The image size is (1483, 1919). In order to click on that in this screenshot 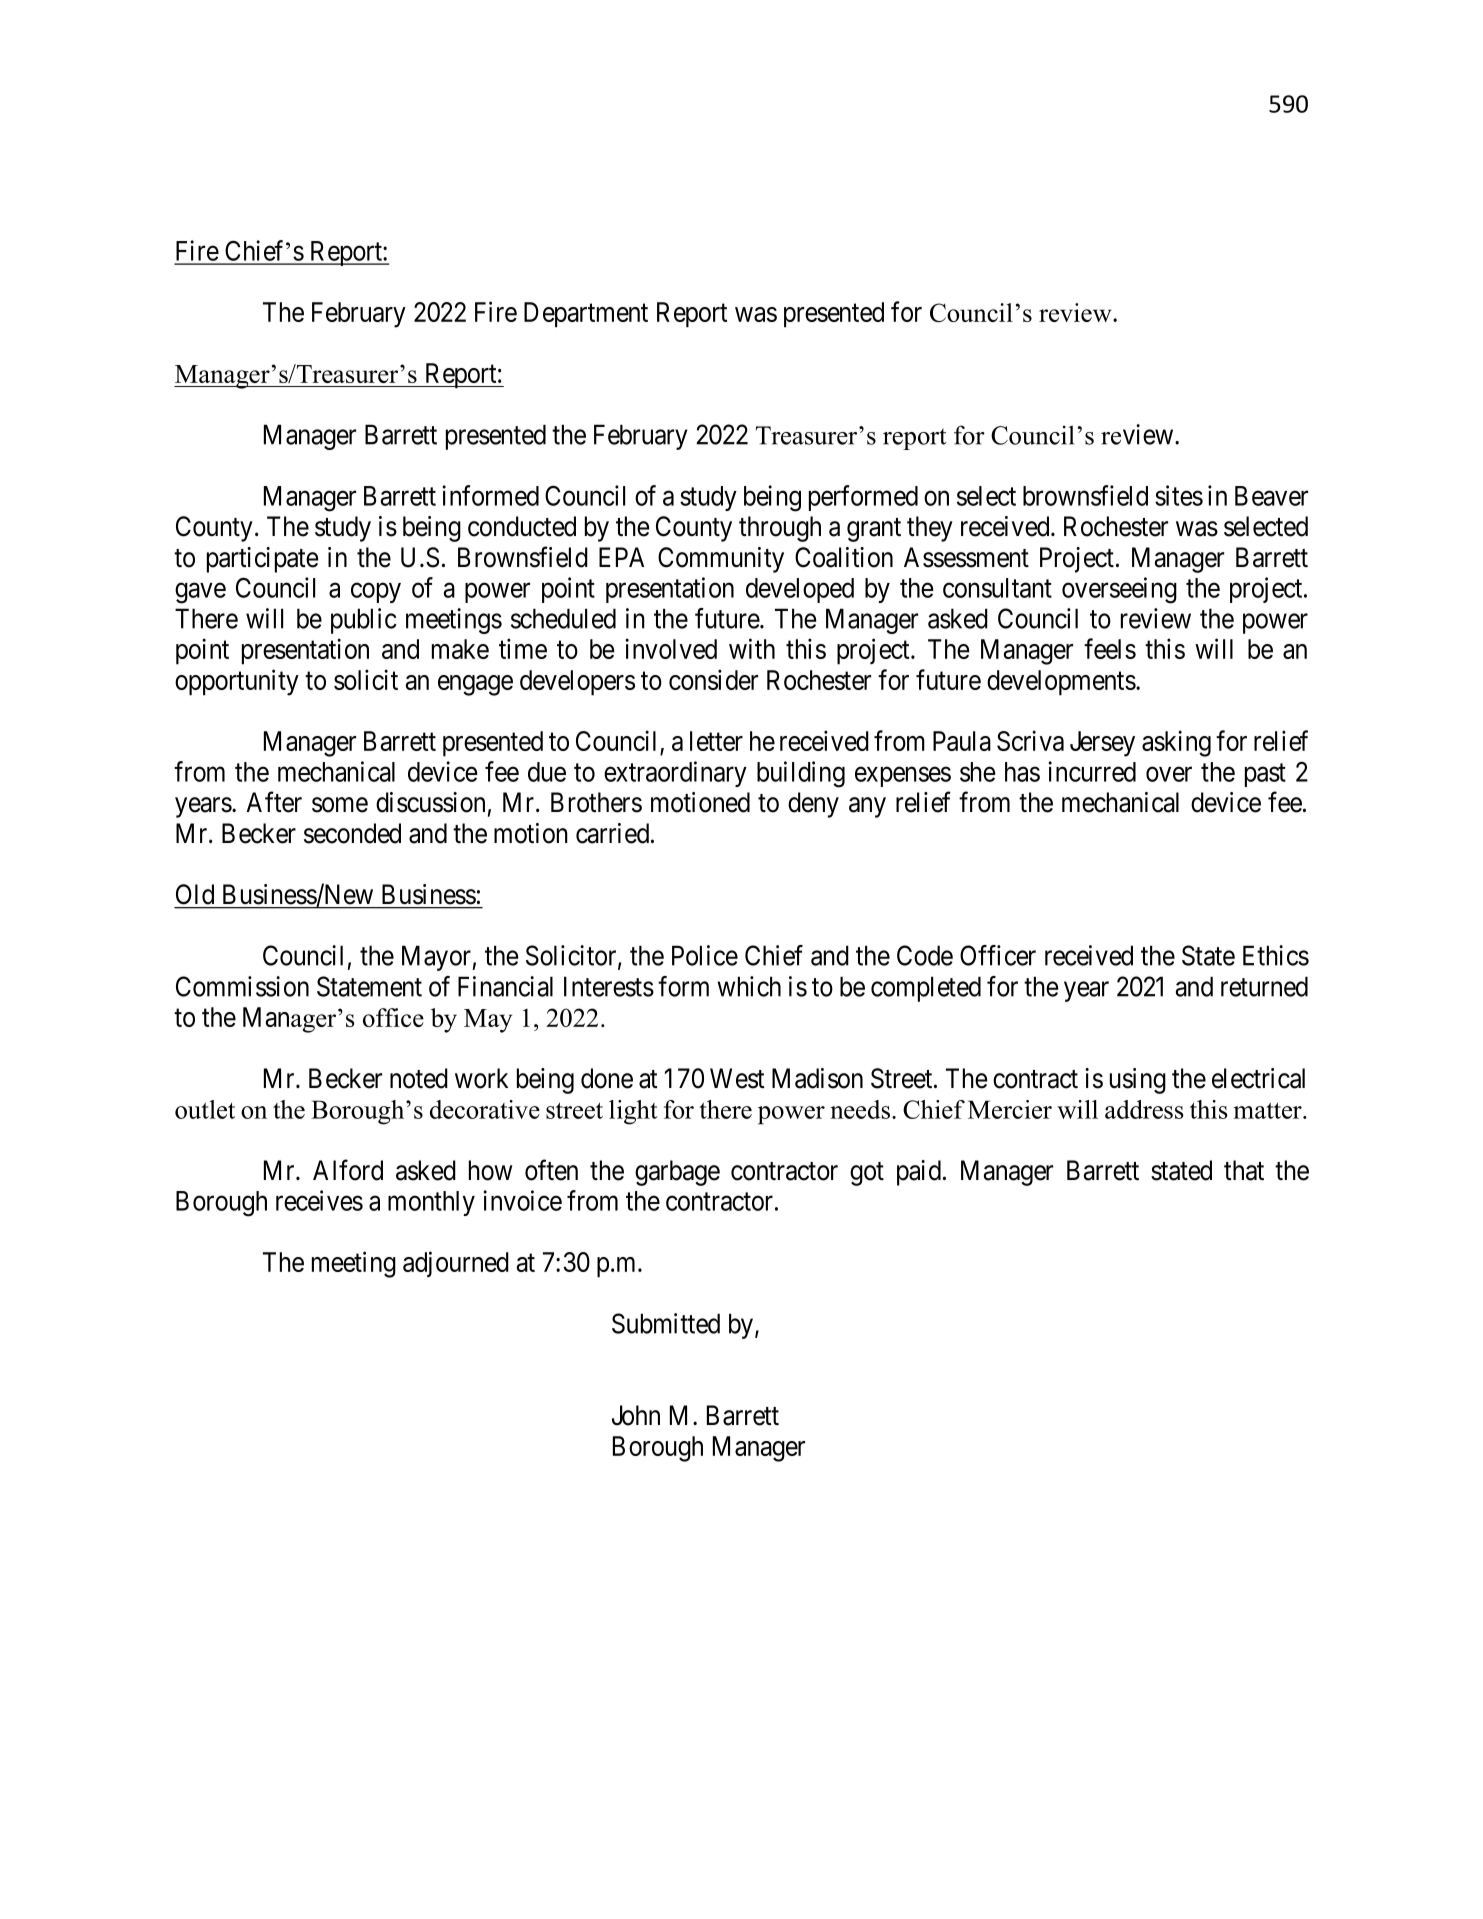, I will do `click(1244, 1170)`.
